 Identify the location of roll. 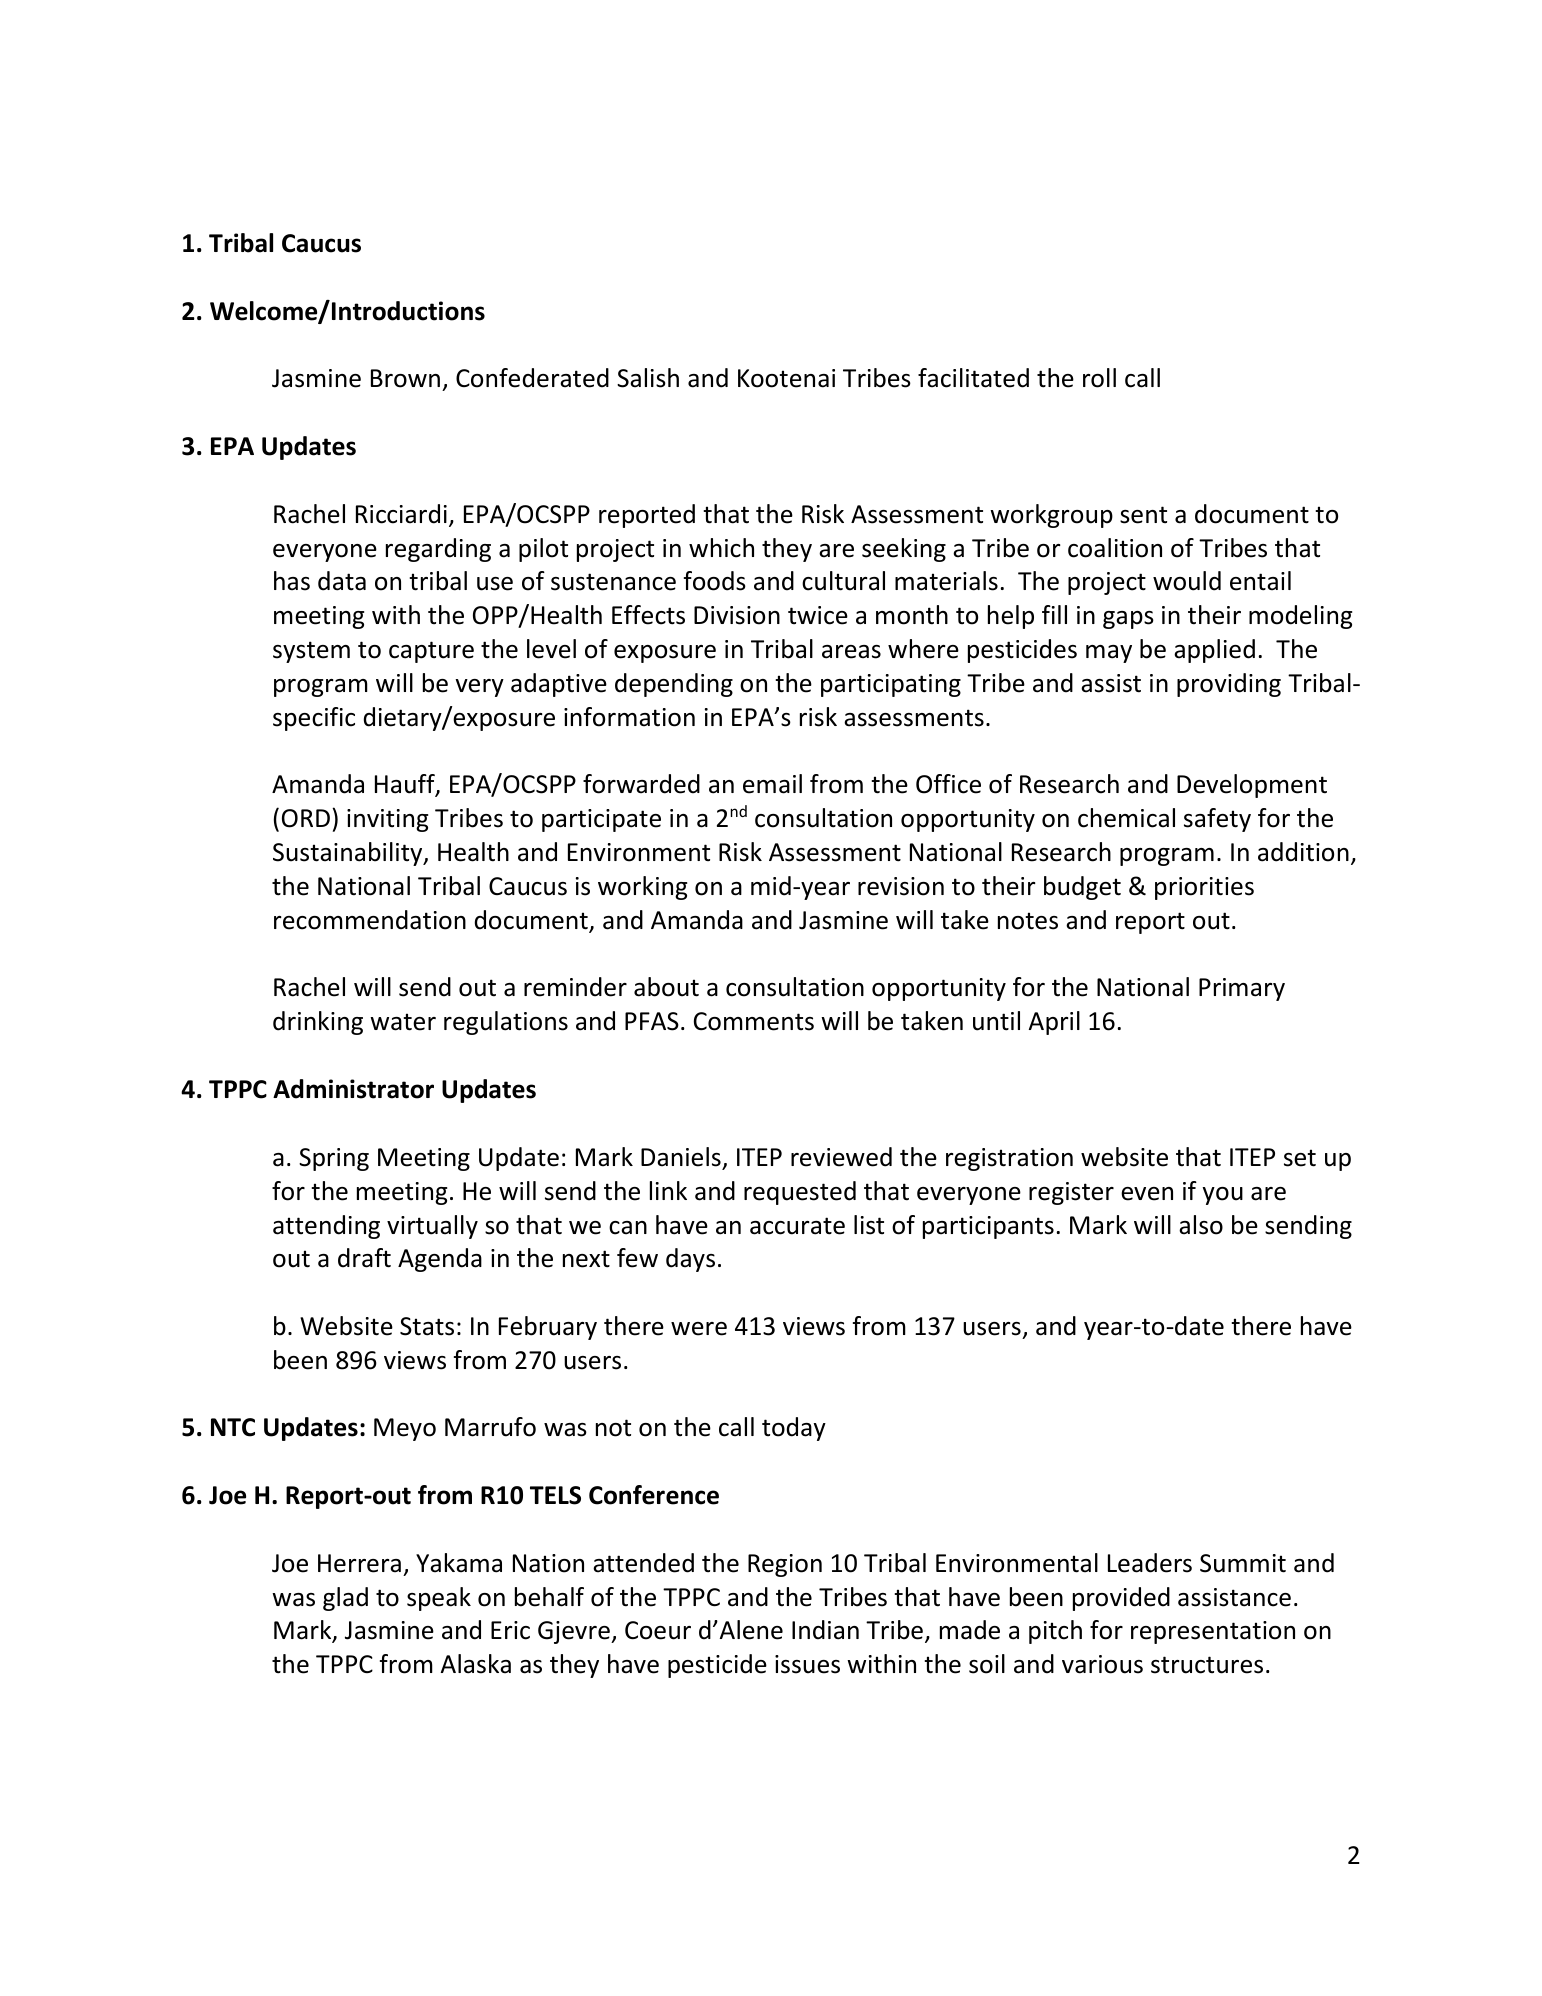
(1099, 378).
